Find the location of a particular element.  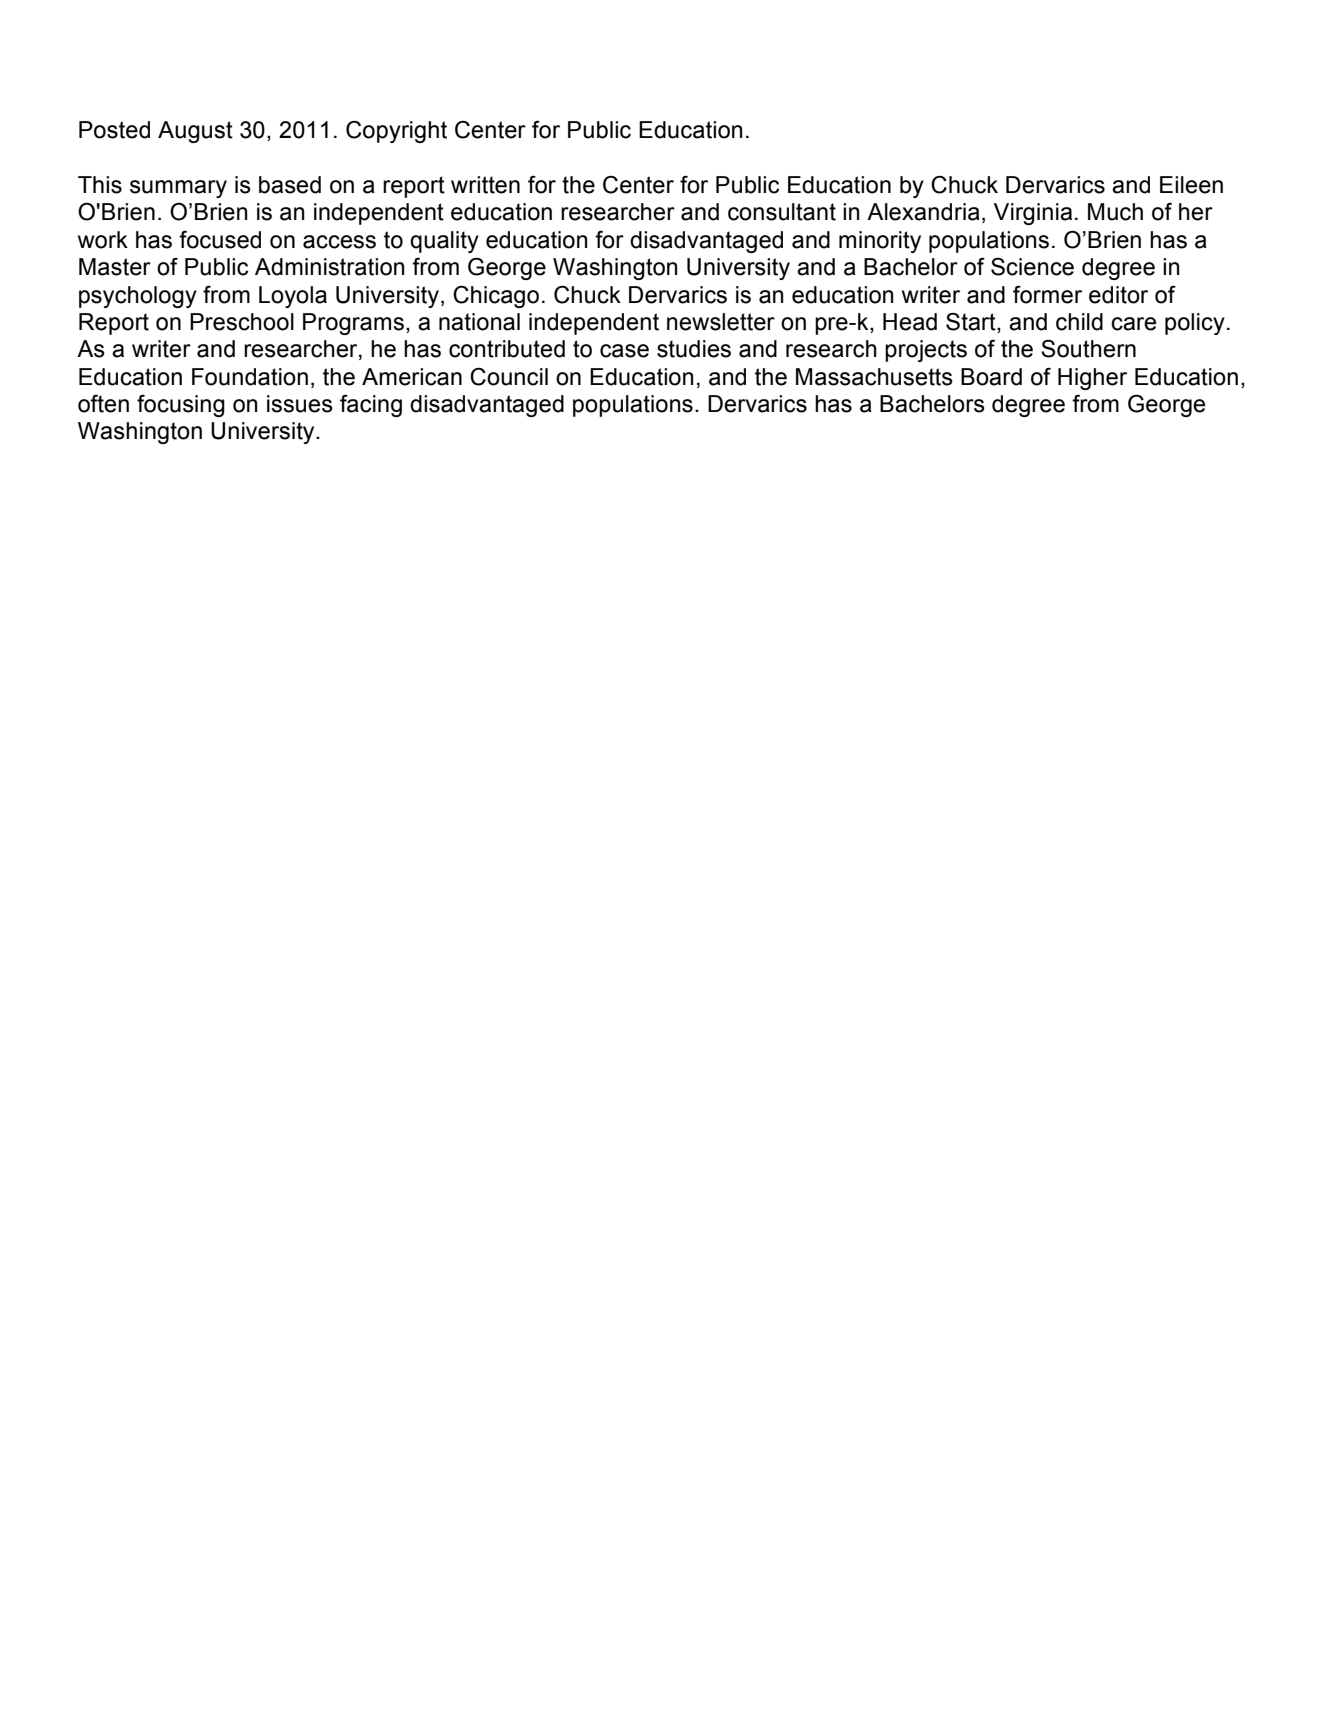

Council is located at coordinates (509, 377).
